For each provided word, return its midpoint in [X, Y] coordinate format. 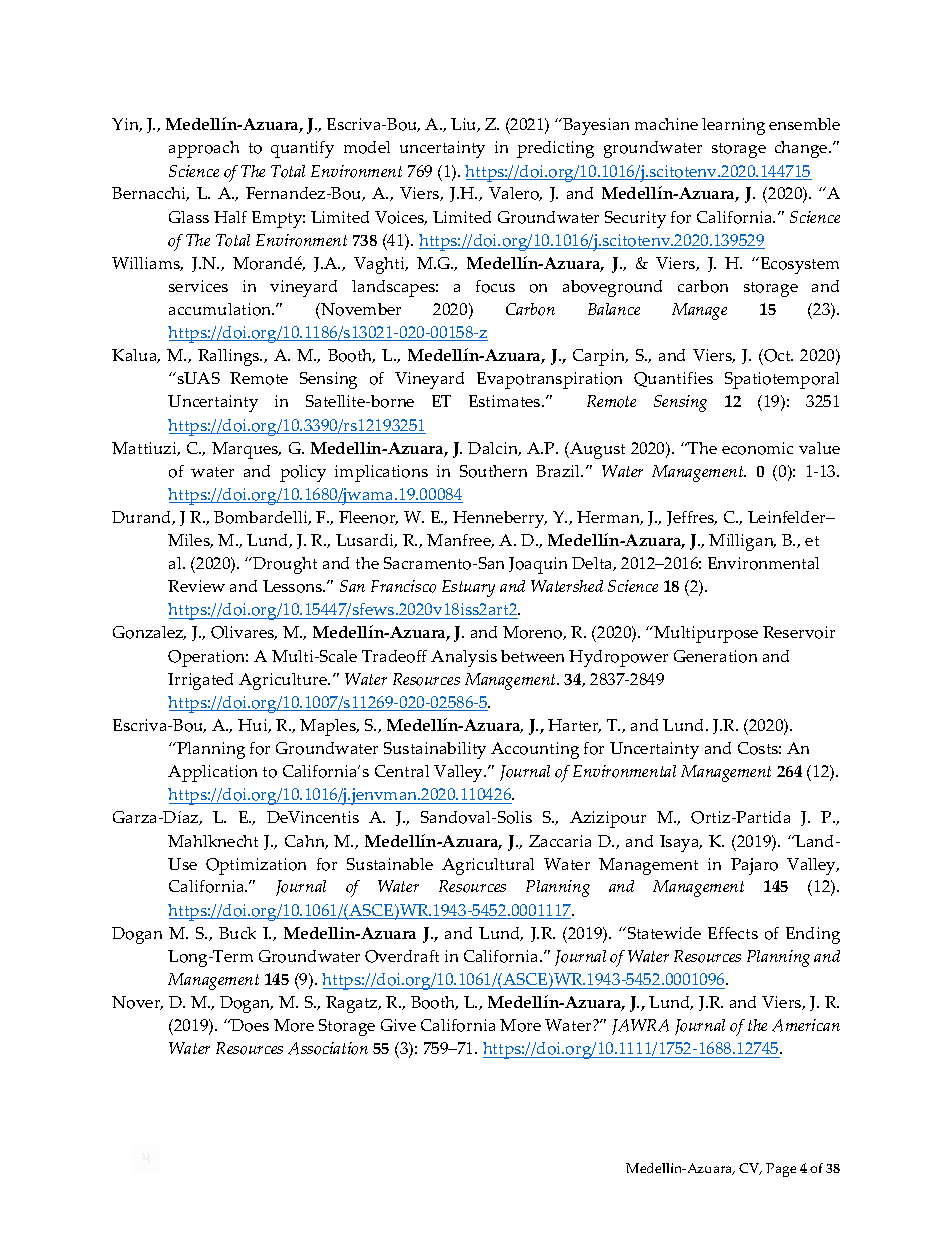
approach [204, 149]
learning [733, 126]
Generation [715, 656]
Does [249, 1025]
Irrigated [200, 681]
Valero [515, 194]
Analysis [464, 658]
